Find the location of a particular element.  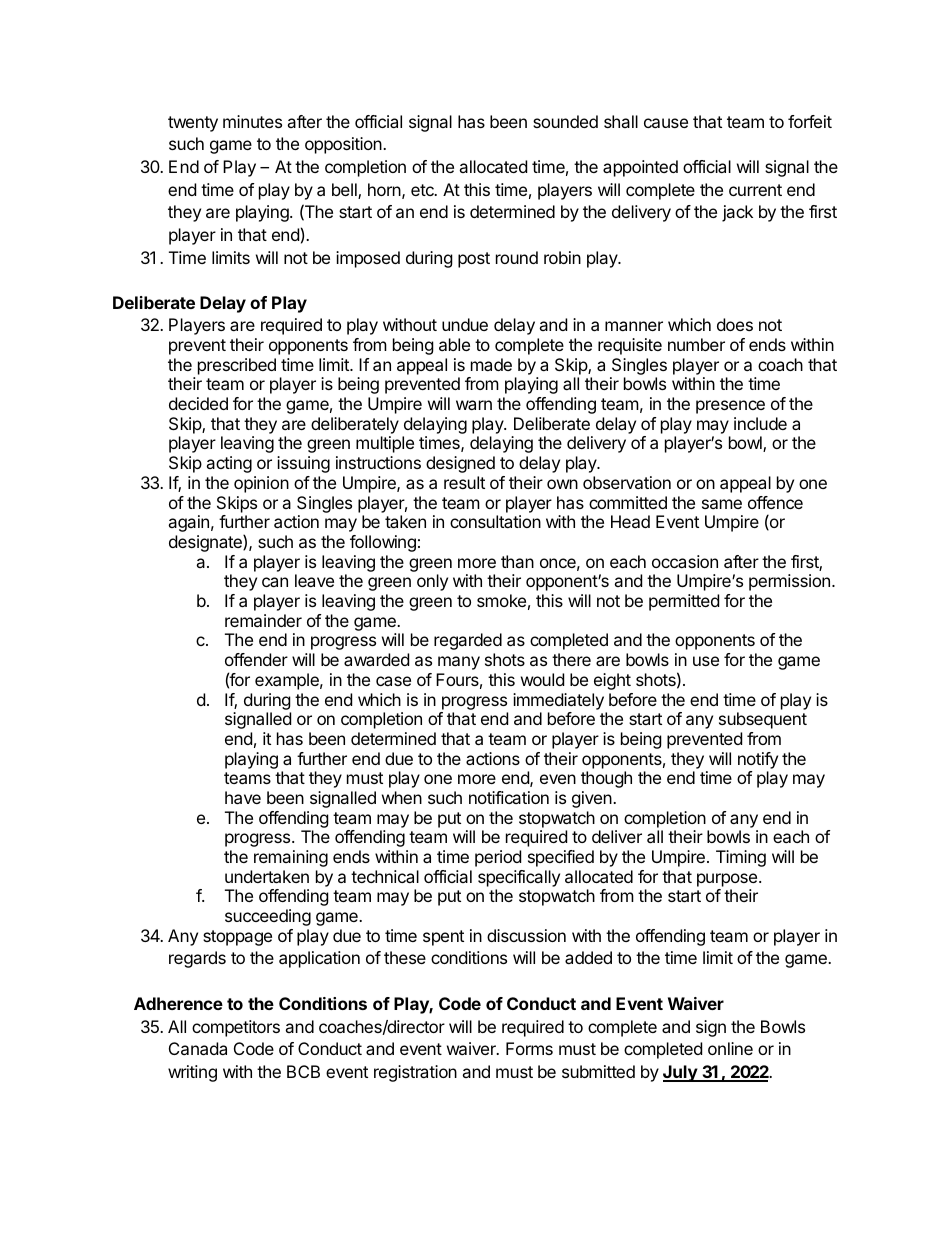

remainder is located at coordinates (263, 620).
